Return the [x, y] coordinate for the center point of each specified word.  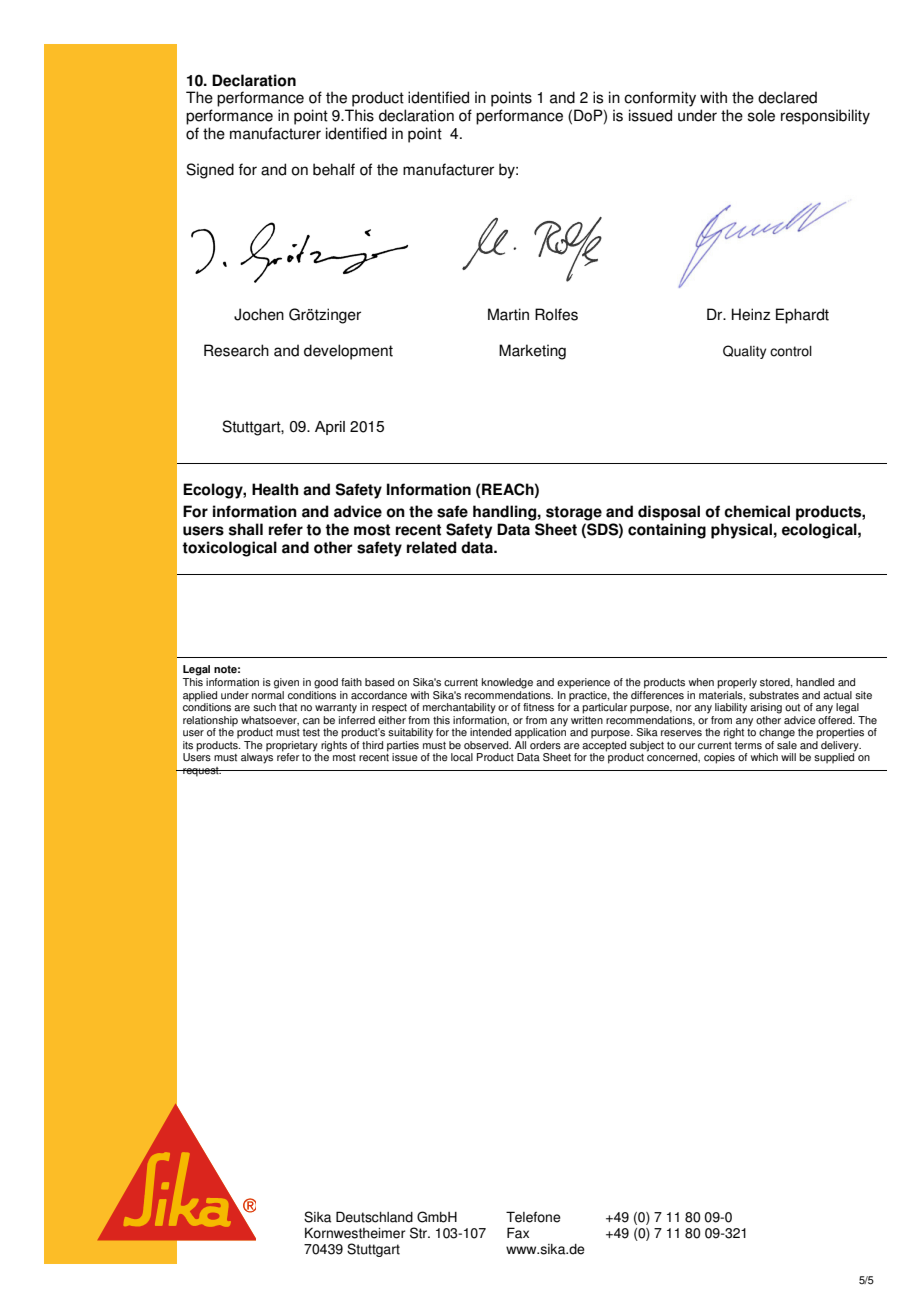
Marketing [532, 352]
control [791, 351]
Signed [210, 171]
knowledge [507, 683]
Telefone [533, 1217]
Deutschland [374, 1217]
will [788, 757]
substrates [774, 694]
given [286, 683]
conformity [660, 99]
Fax [518, 1233]
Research [236, 350]
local [462, 757]
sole [761, 115]
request [201, 772]
